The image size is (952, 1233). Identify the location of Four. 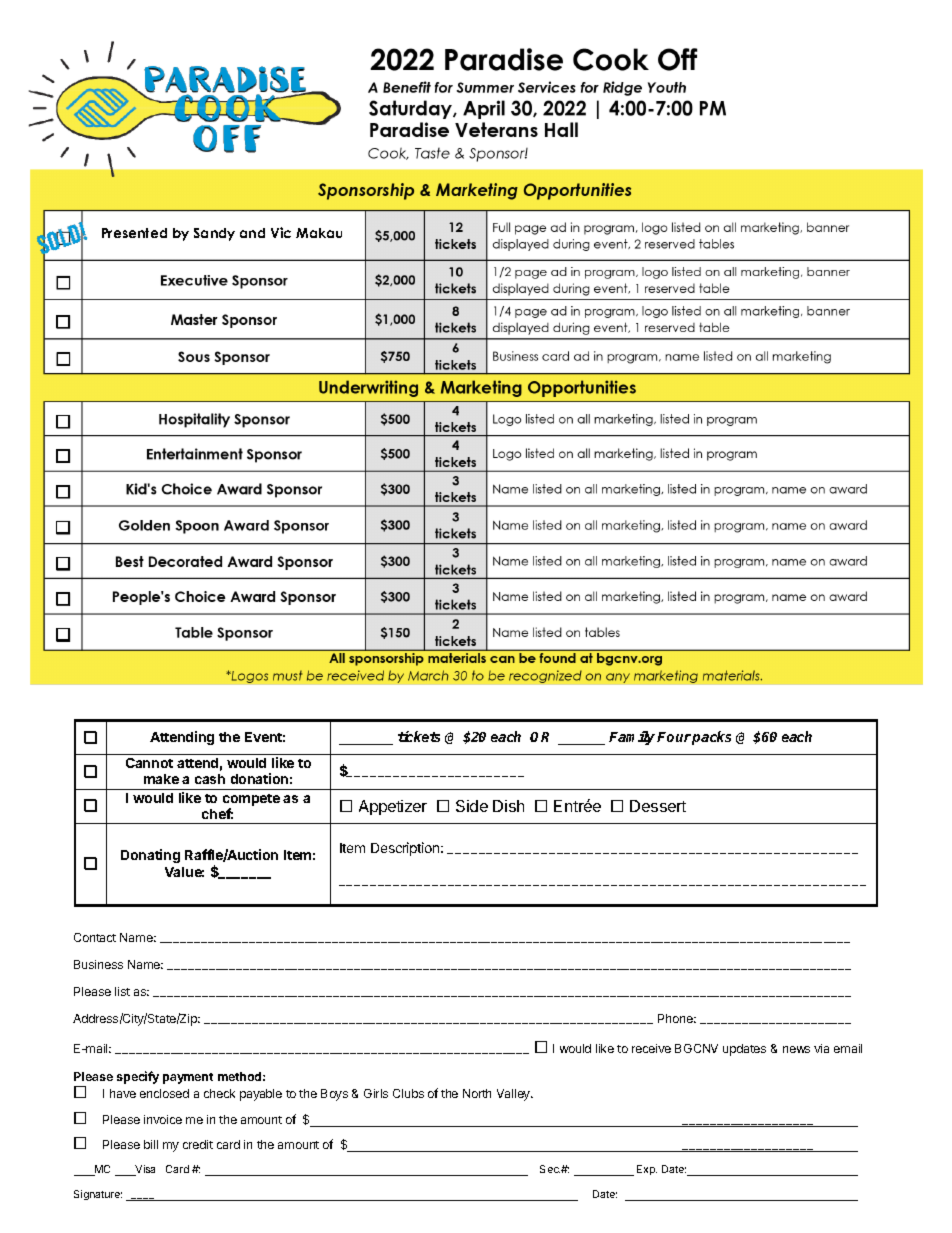
(674, 737).
